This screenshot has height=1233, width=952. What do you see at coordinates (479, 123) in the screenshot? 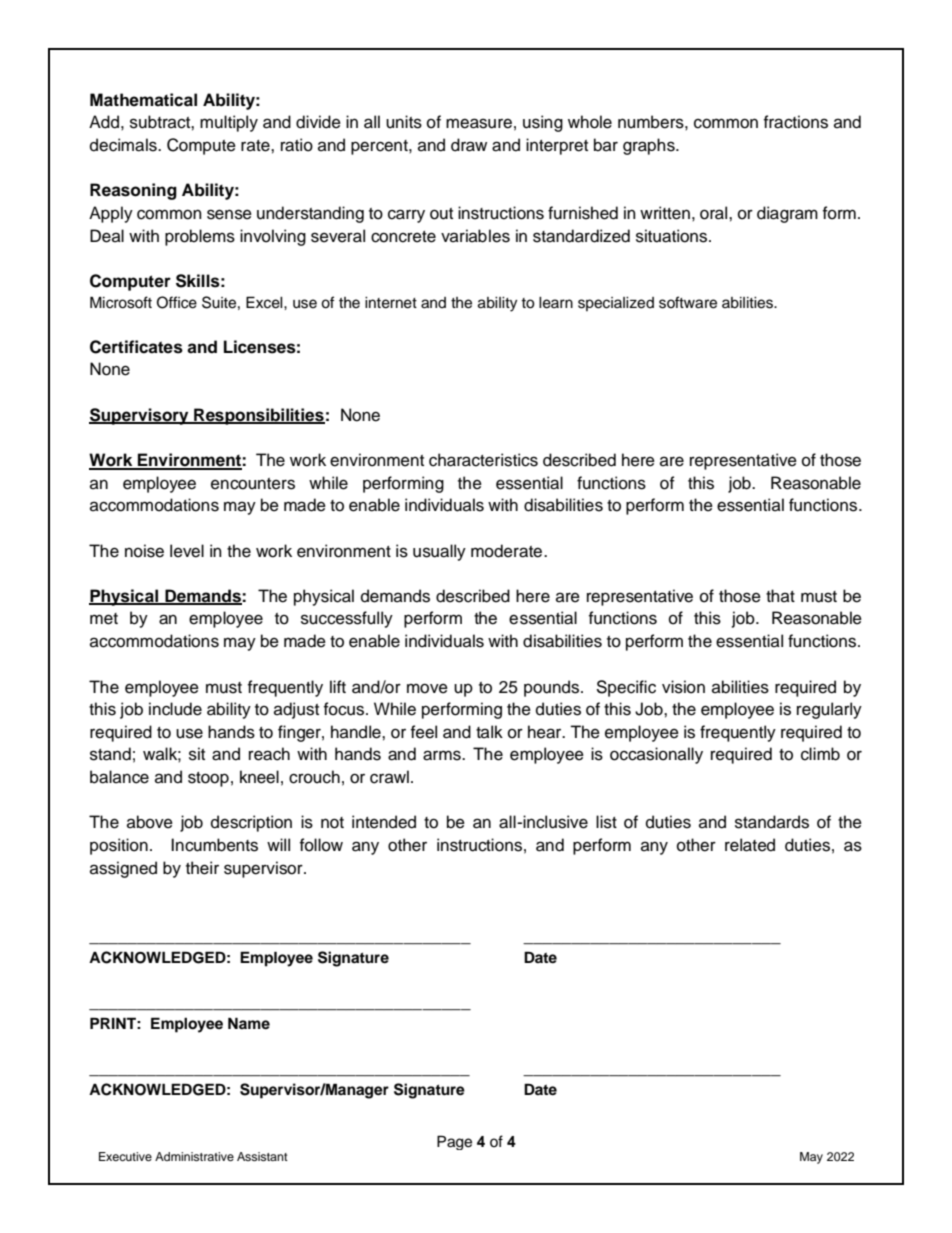
I see `measure` at bounding box center [479, 123].
